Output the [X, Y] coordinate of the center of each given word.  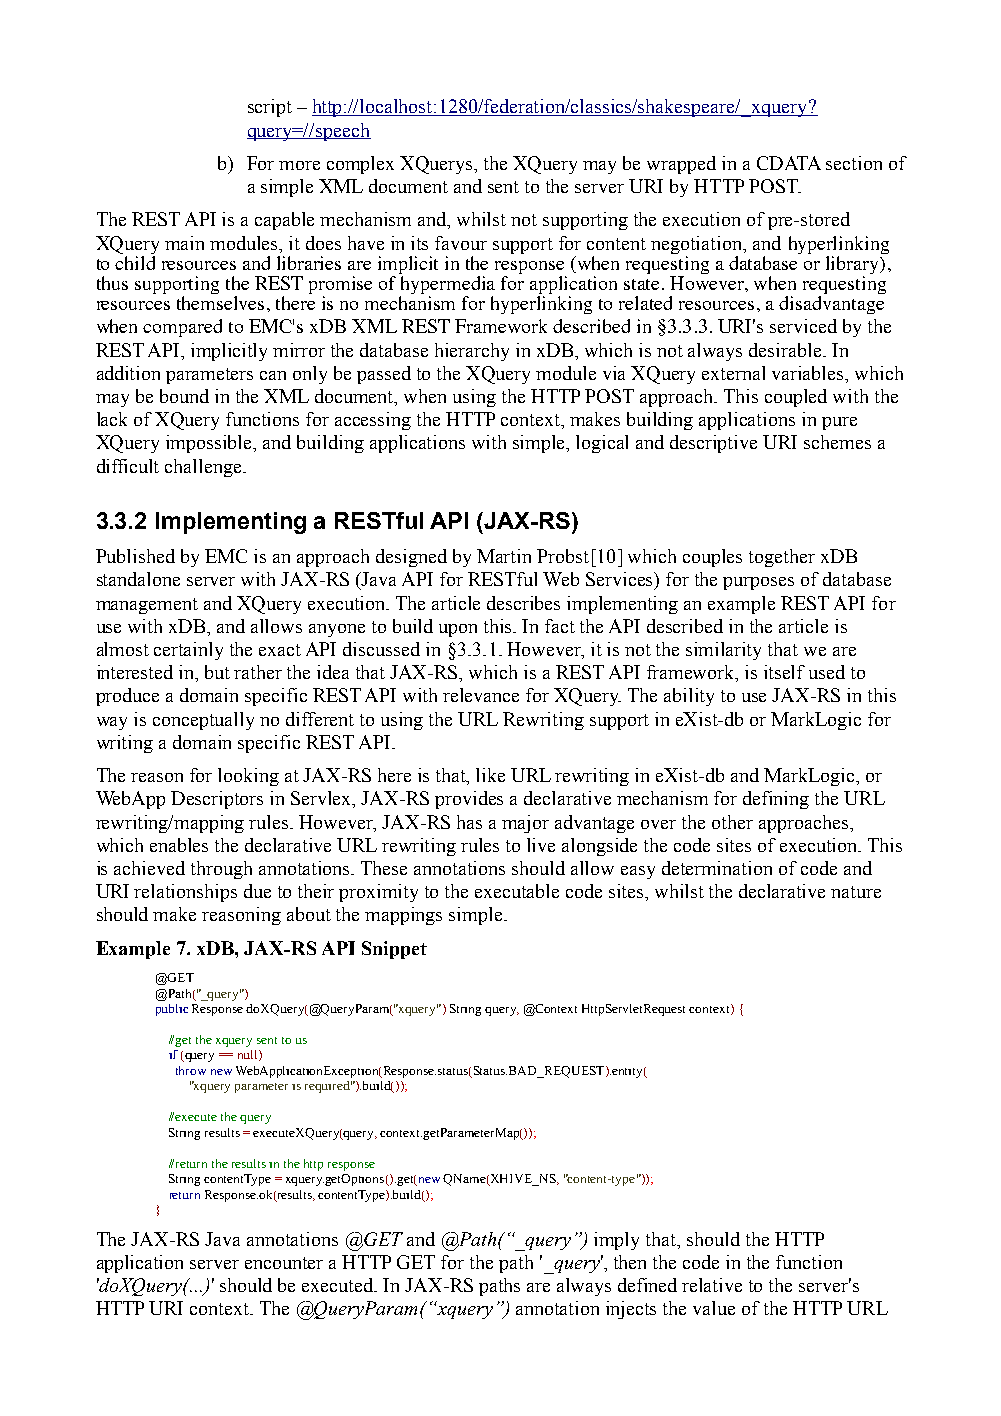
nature [856, 892]
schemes [837, 442]
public [172, 1010]
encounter [284, 1263]
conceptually [203, 721]
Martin [504, 556]
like [490, 775]
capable [284, 221]
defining [776, 800]
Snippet [394, 950]
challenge [204, 468]
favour [461, 243]
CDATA [789, 163]
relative [712, 1285]
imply [616, 1241]
